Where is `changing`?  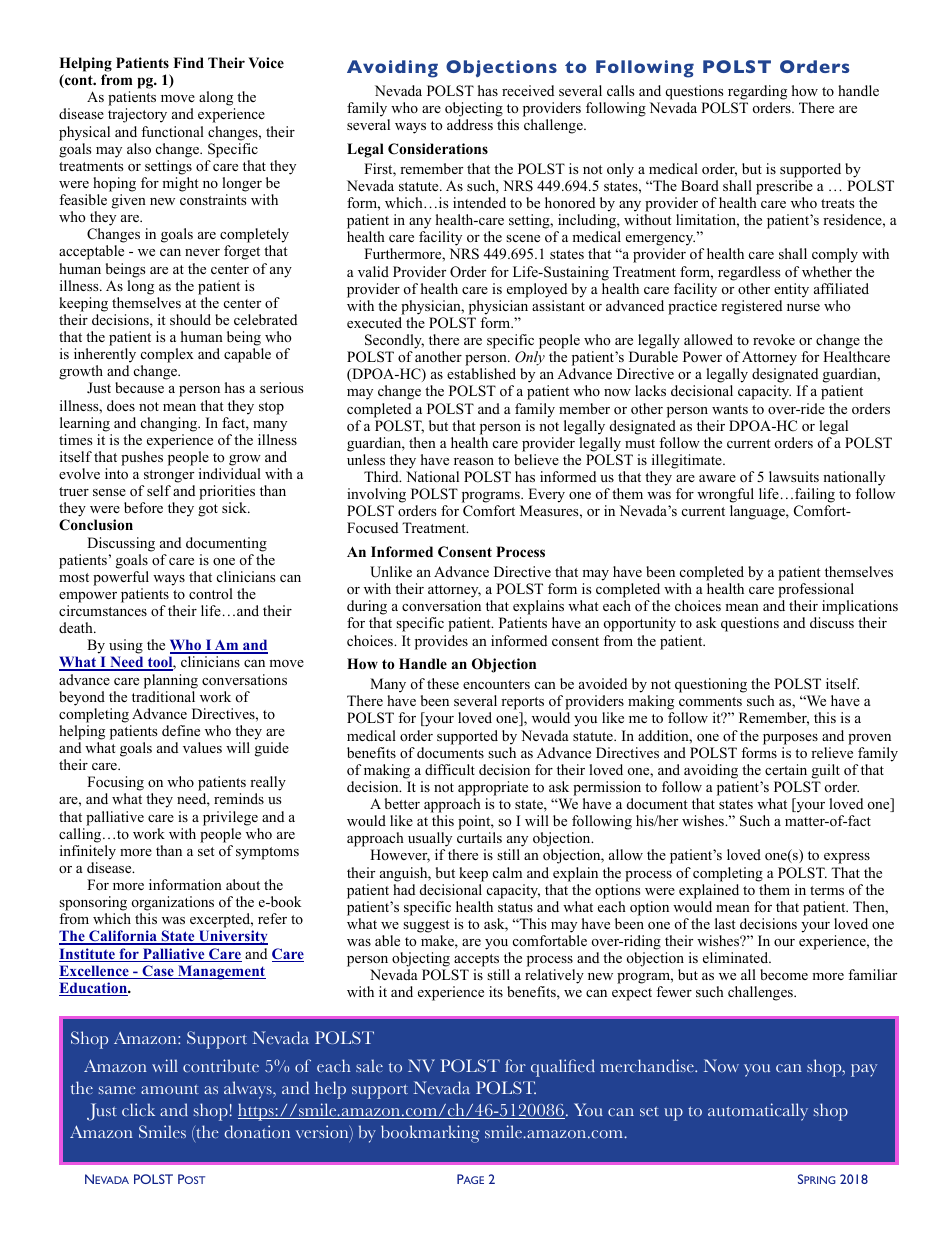
changing is located at coordinates (170, 424).
